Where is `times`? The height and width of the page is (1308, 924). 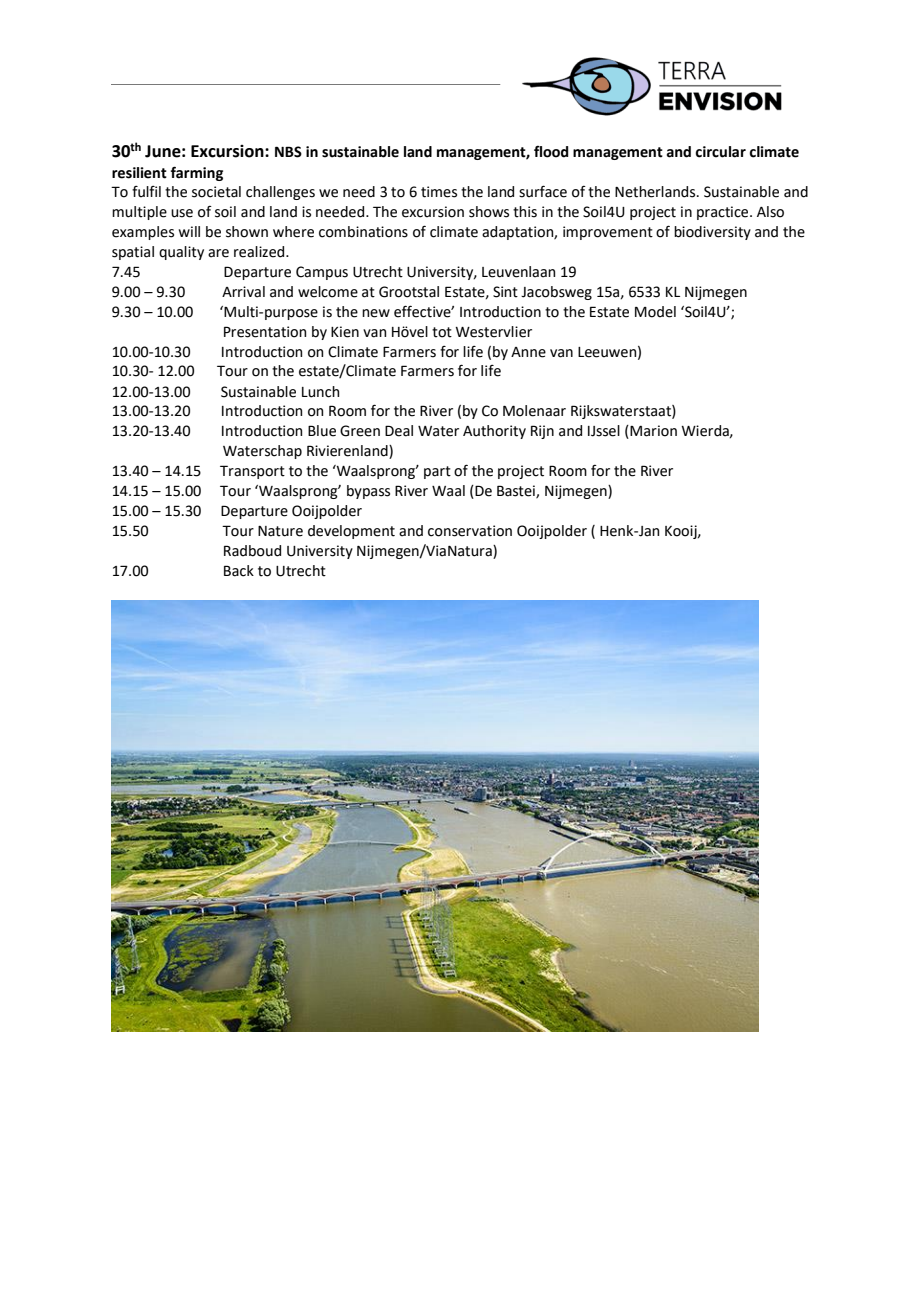
times is located at coordinates (439, 192).
